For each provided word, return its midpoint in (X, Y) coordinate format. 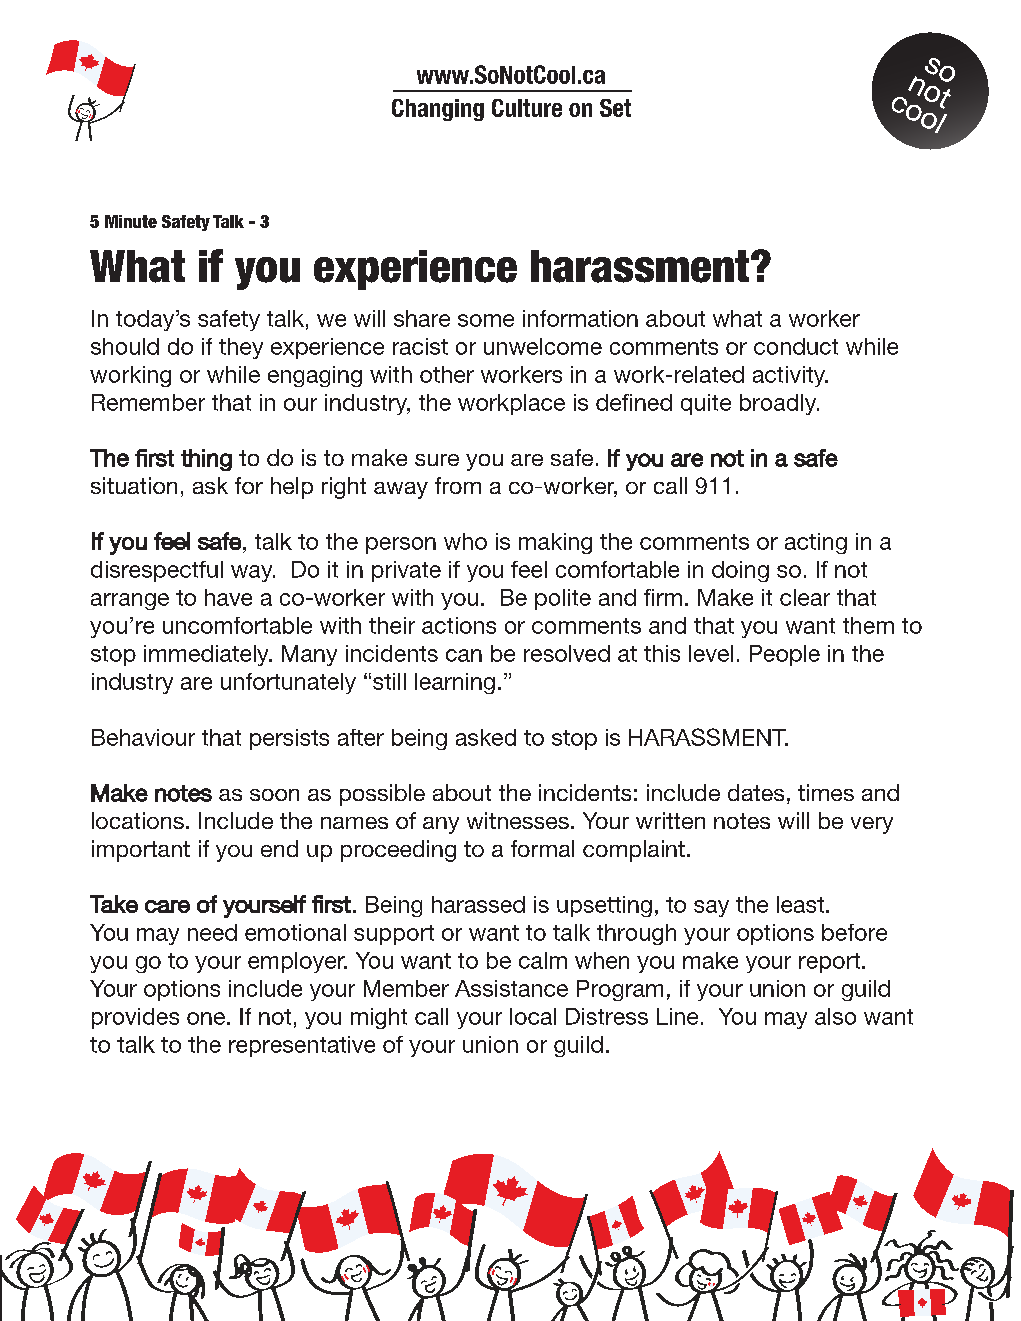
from (458, 485)
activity (790, 376)
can (464, 655)
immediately (207, 655)
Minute (131, 221)
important (141, 851)
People (785, 655)
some (486, 320)
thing (206, 460)
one (206, 1018)
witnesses (518, 820)
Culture (527, 108)
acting (816, 543)
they (241, 348)
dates (756, 792)
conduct (796, 346)
